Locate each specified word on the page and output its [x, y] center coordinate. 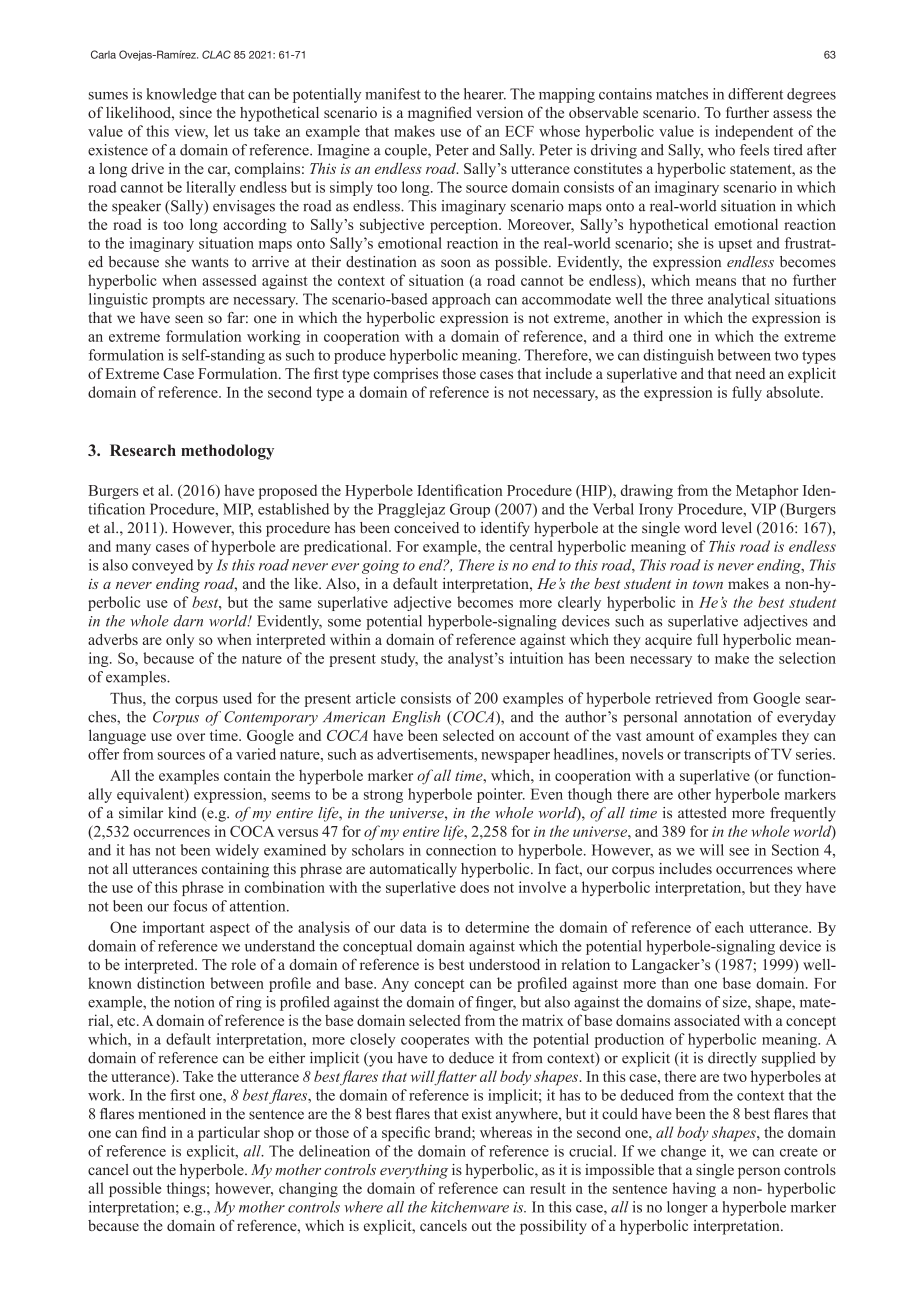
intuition [536, 658]
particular [229, 1133]
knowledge [181, 95]
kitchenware [470, 1207]
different [755, 94]
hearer [485, 94]
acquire [668, 641]
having [694, 1189]
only [180, 641]
